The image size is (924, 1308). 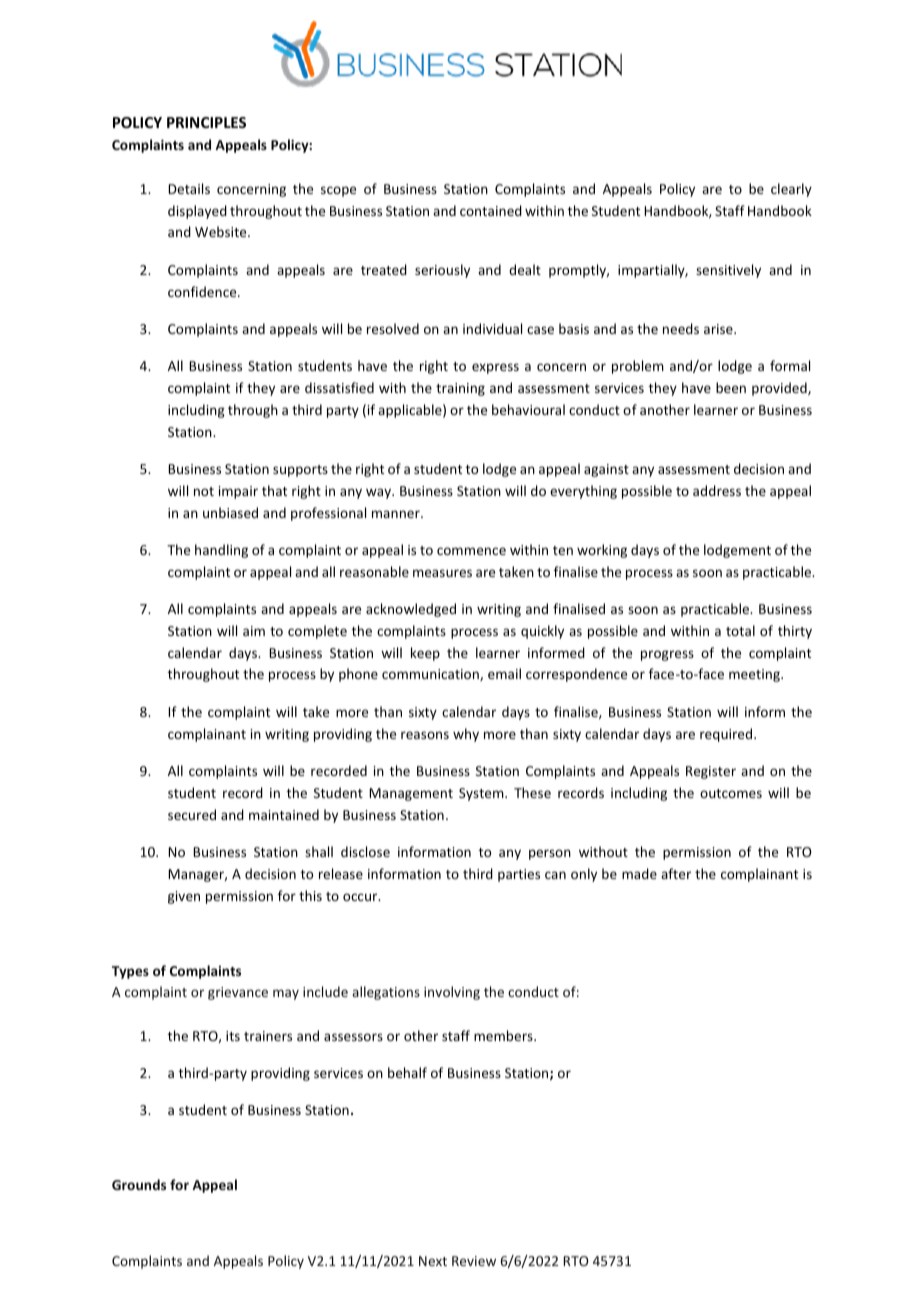 What do you see at coordinates (676, 873) in the screenshot?
I see `after` at bounding box center [676, 873].
